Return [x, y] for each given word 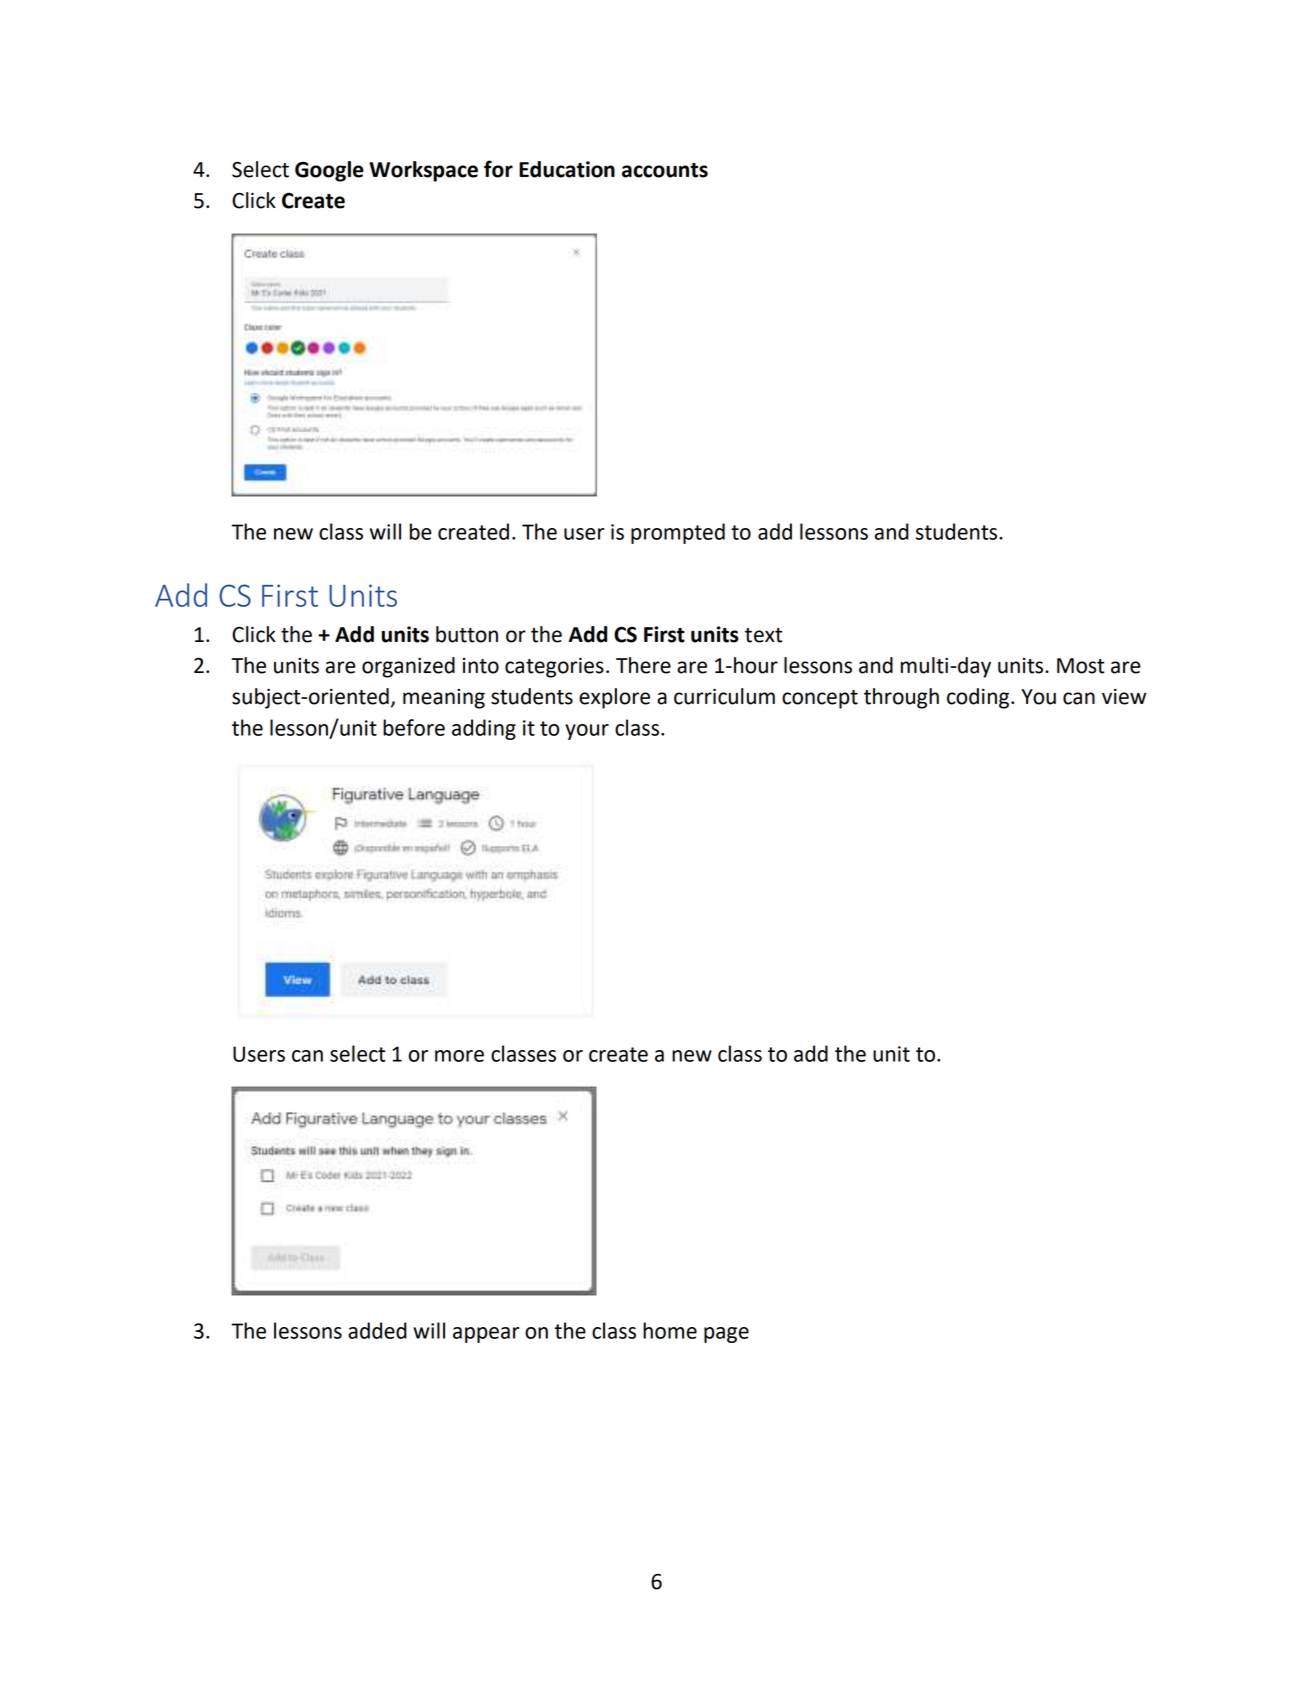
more [459, 1056]
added [377, 1330]
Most [1081, 666]
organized [408, 667]
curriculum [724, 696]
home [670, 1330]
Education [567, 169]
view [1124, 697]
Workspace [423, 171]
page [726, 1335]
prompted [678, 533]
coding [978, 698]
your [587, 732]
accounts [665, 170]
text [764, 635]
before [414, 727]
